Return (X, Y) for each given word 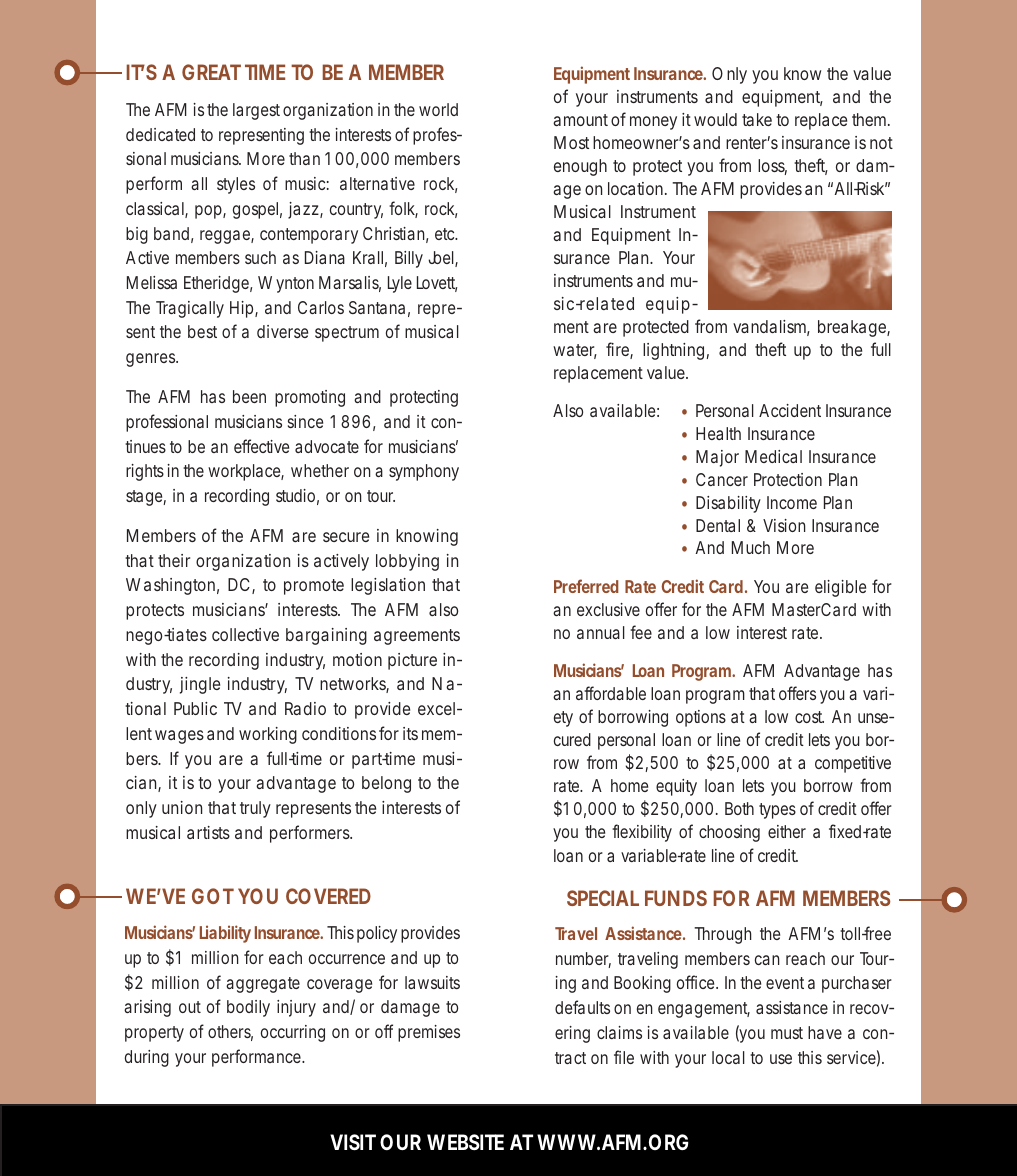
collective (245, 634)
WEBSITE (465, 1142)
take (757, 119)
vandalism (771, 328)
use (781, 1059)
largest (256, 111)
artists (208, 832)
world (438, 109)
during (147, 1058)
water (575, 351)
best (202, 331)
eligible (840, 588)
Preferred (586, 586)
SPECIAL (603, 898)
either (787, 831)
